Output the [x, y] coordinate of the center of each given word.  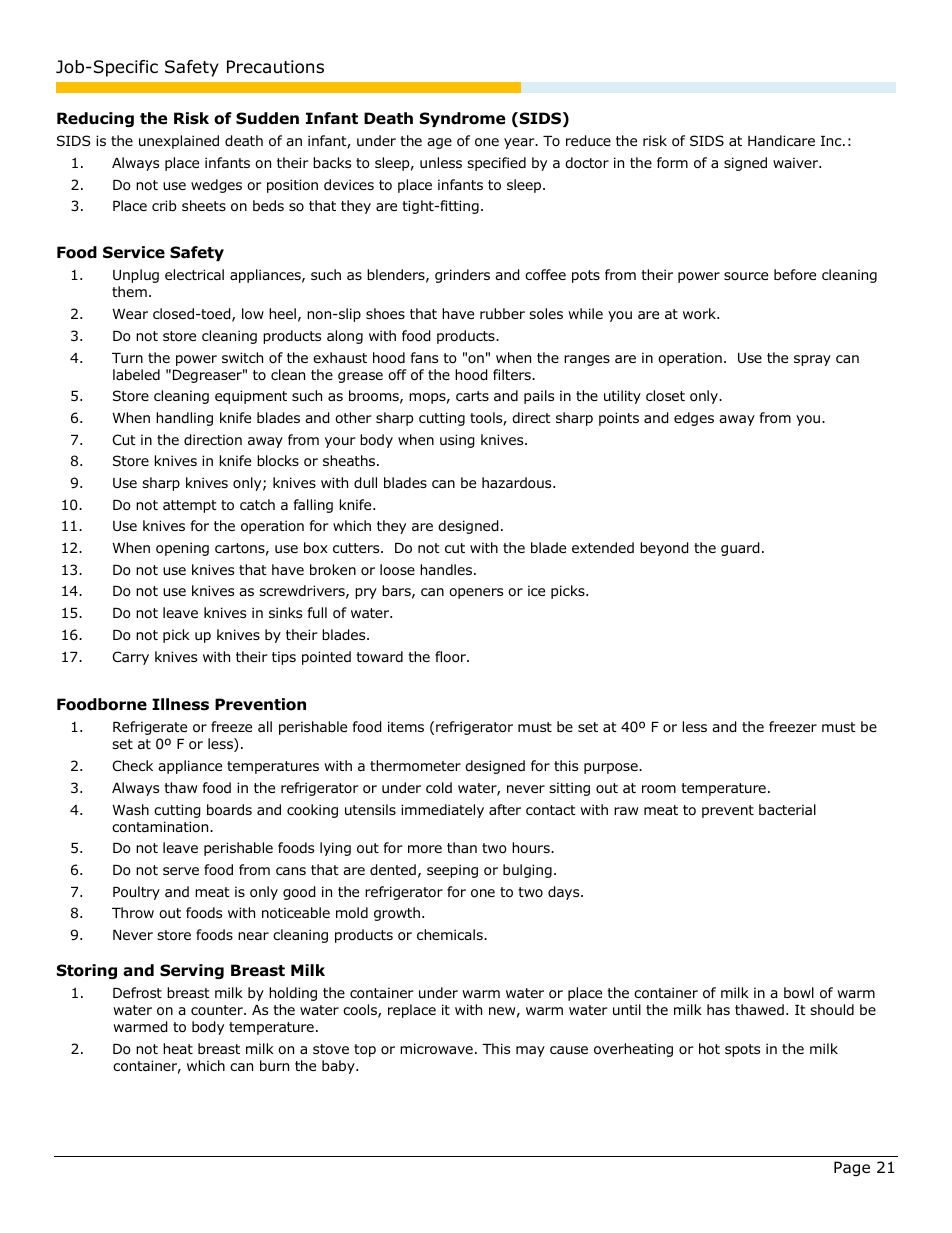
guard [740, 549]
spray [812, 360]
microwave [436, 1049]
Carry [131, 658]
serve [181, 871]
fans [424, 357]
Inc [832, 141]
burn [274, 1065]
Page [852, 1168]
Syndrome [462, 119]
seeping [452, 871]
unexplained [179, 142]
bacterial [787, 809]
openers [476, 593]
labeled [136, 374]
